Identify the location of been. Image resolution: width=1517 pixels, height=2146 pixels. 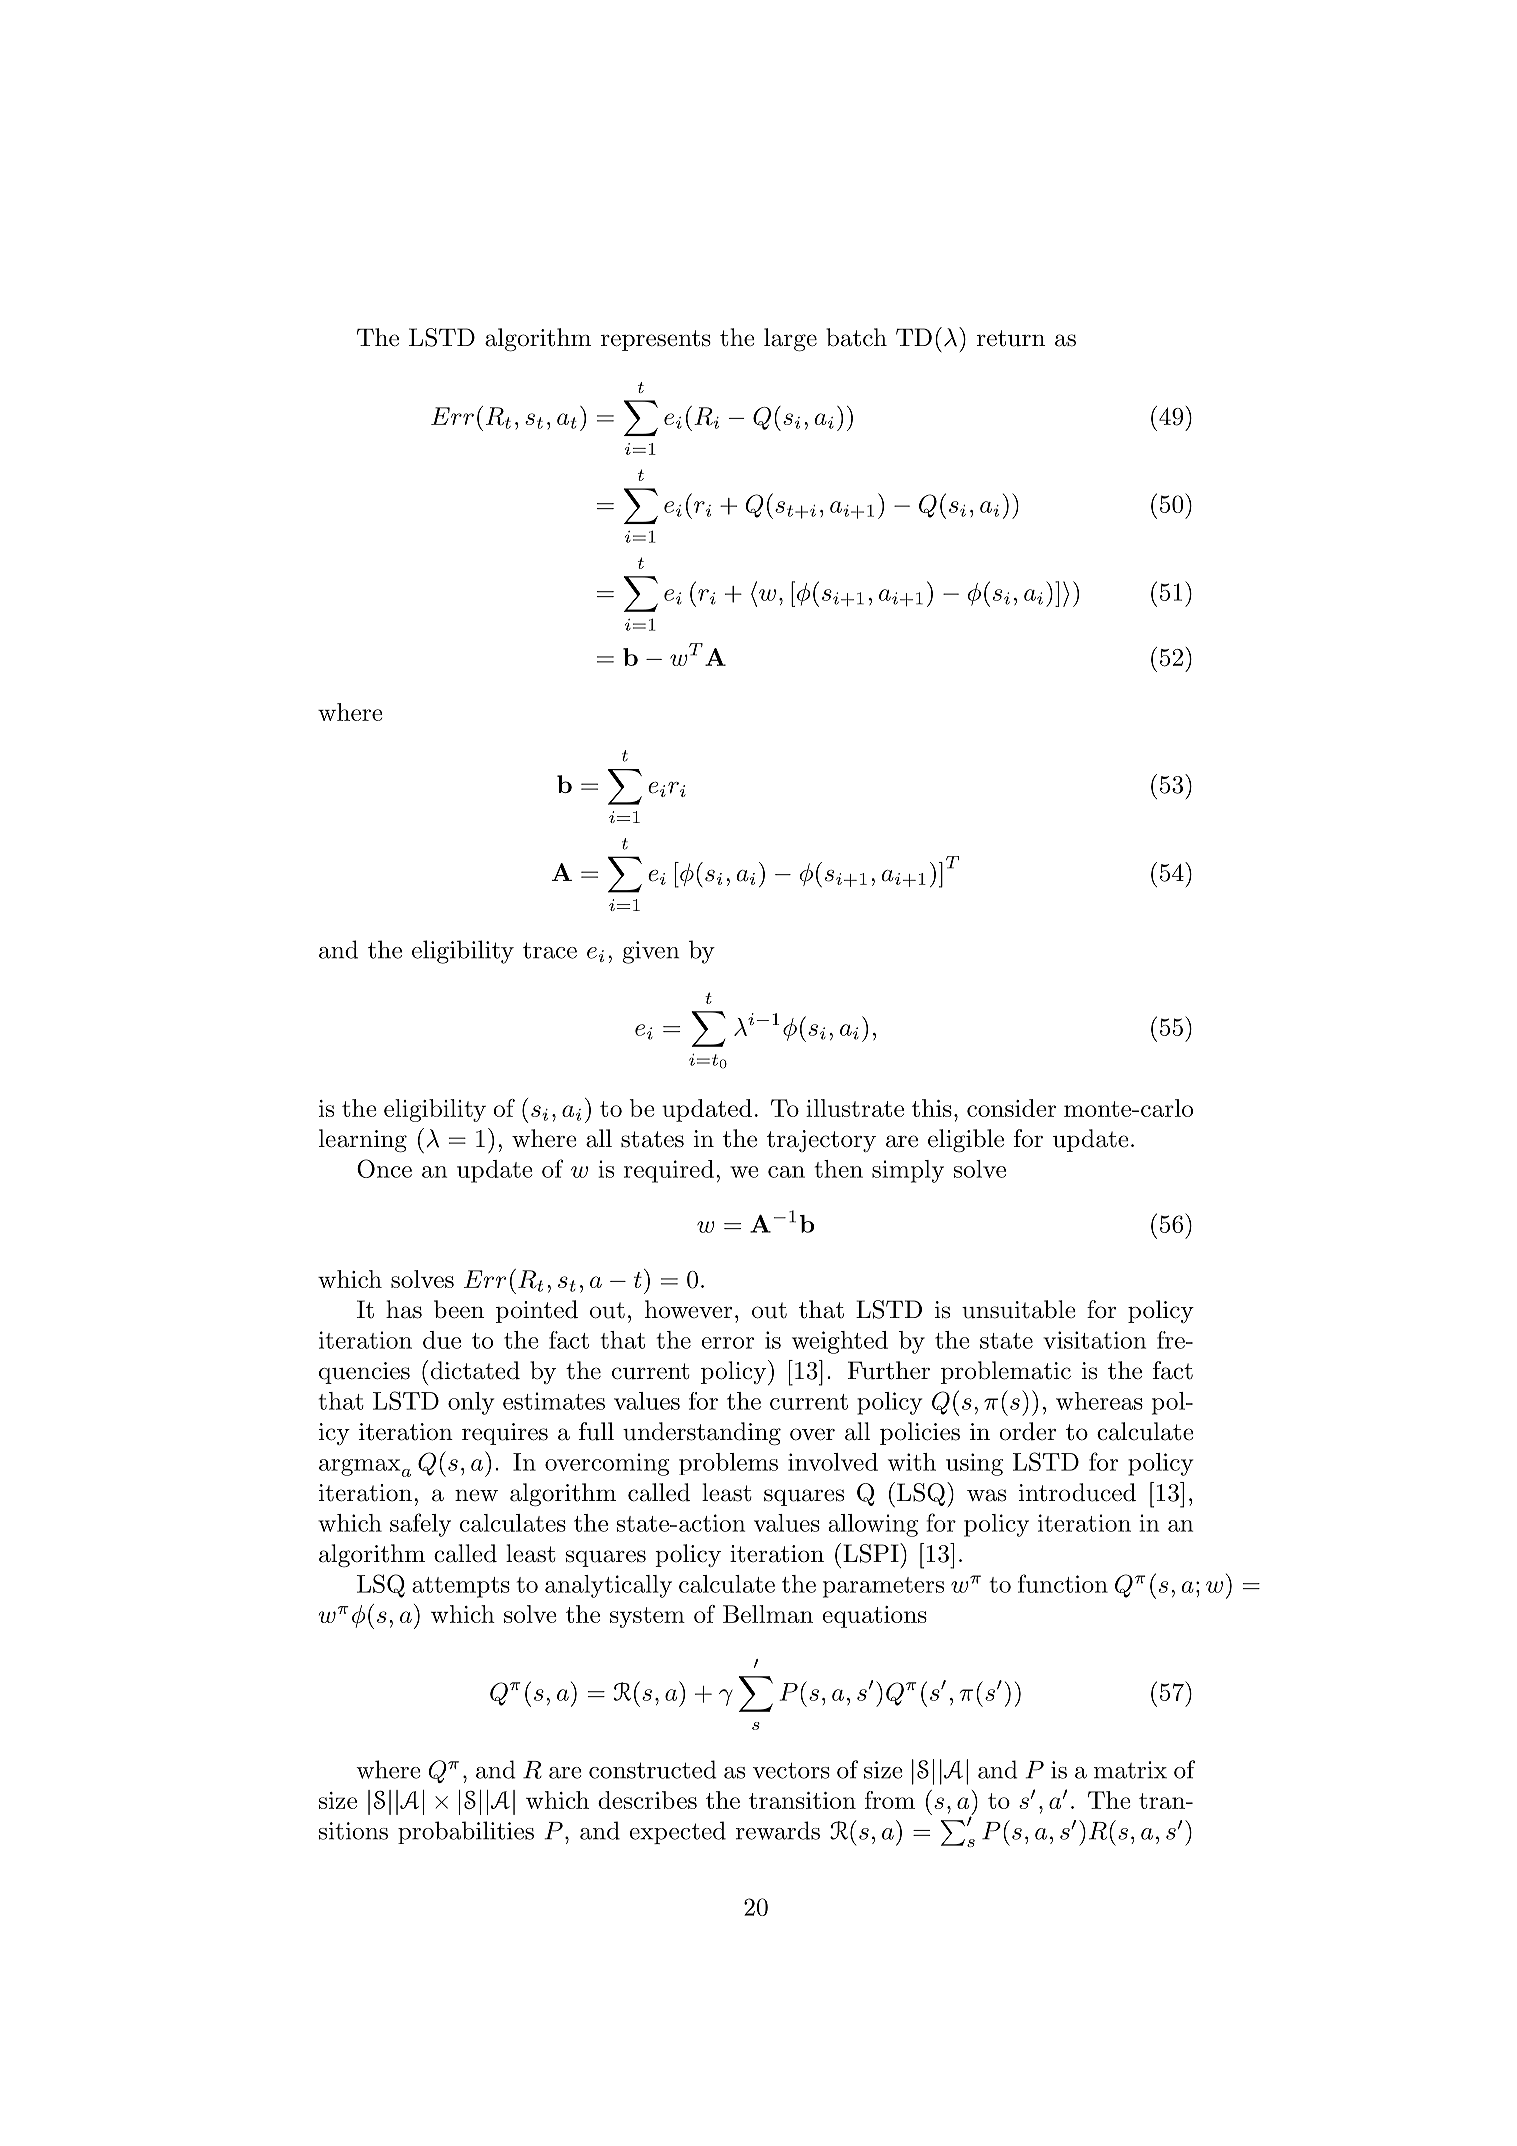
(459, 1309).
